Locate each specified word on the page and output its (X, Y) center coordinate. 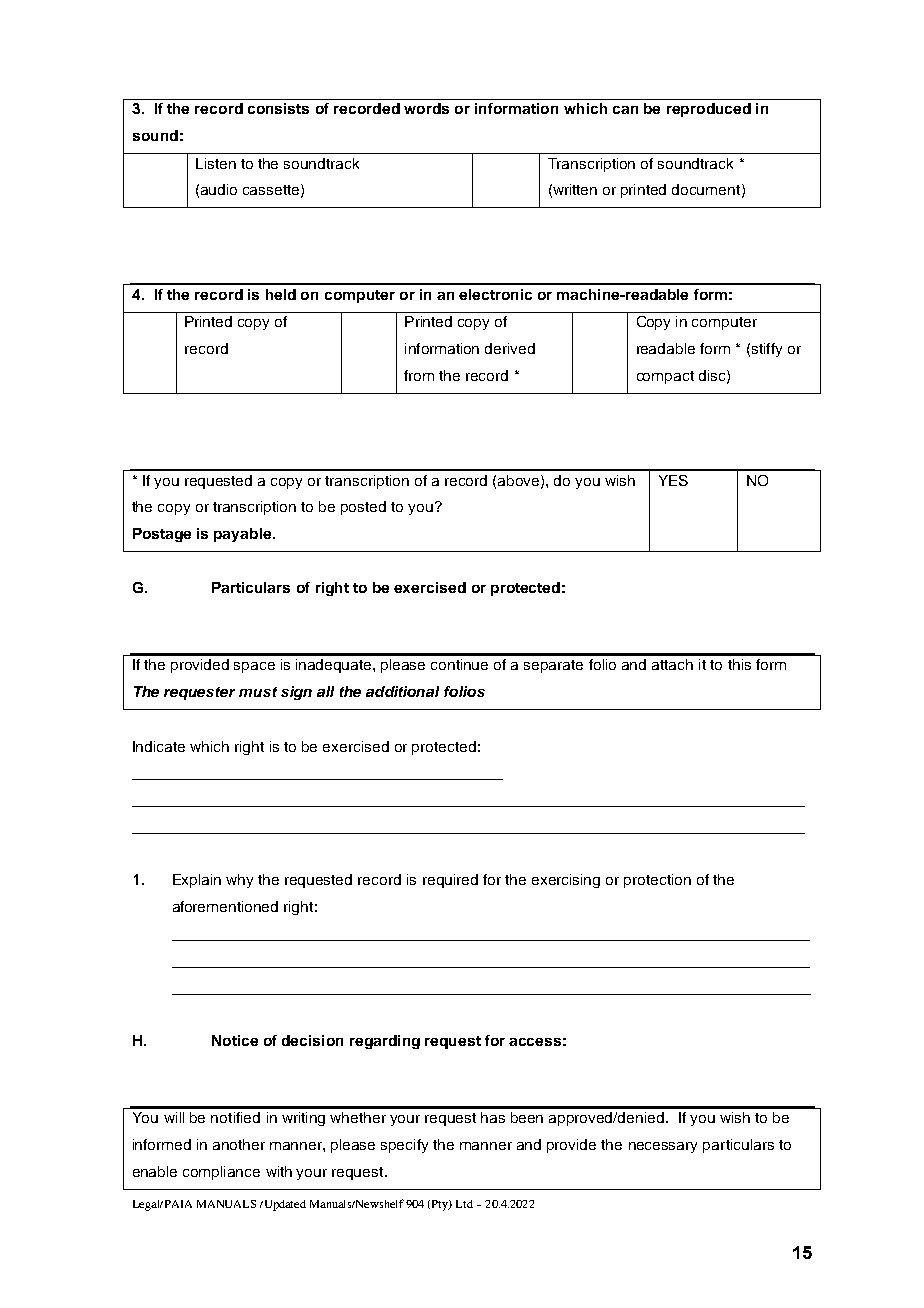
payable (244, 535)
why (239, 881)
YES (673, 480)
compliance (221, 1173)
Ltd (464, 1204)
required (450, 881)
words (426, 108)
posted (363, 508)
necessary (663, 1147)
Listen (216, 163)
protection (657, 881)
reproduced (709, 110)
